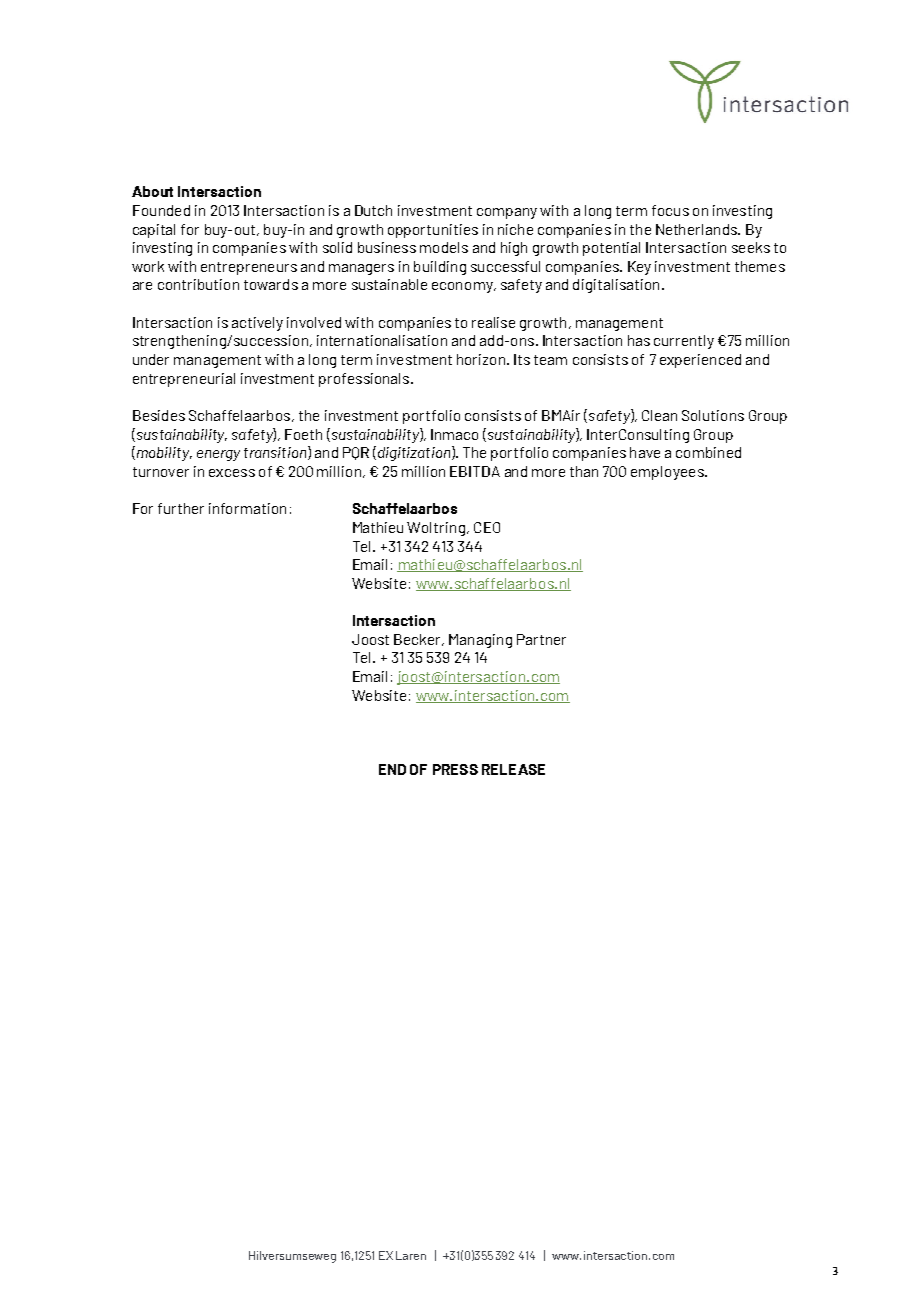 This document has width=924, height=1308. I want to click on CEO, so click(487, 527).
